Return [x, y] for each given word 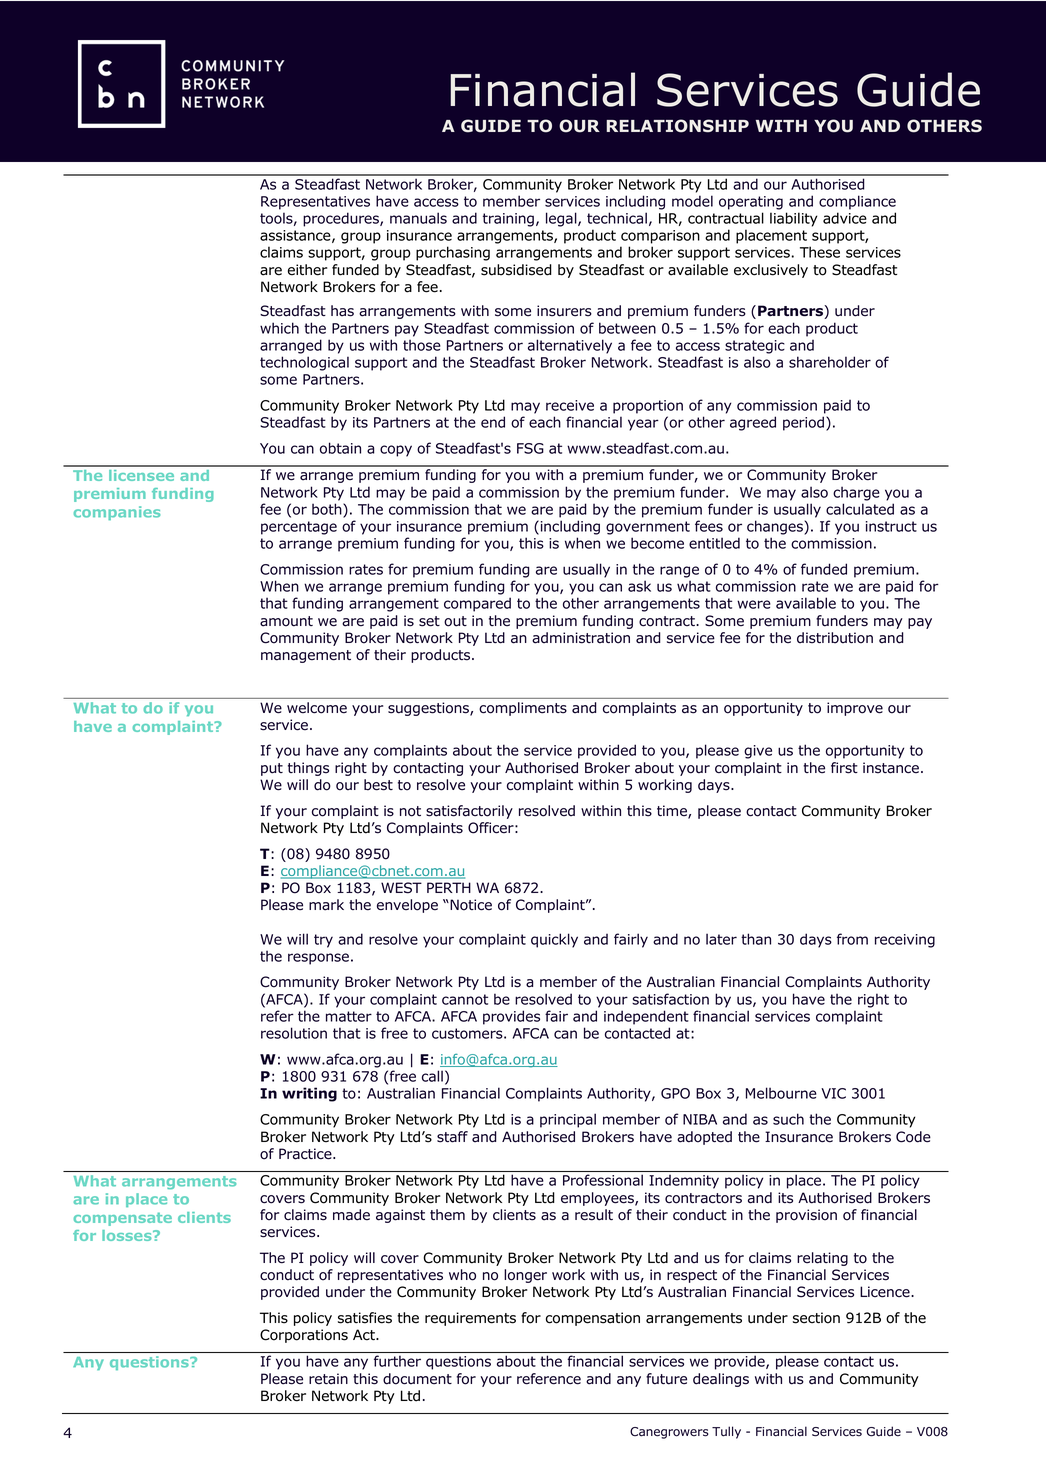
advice [845, 218]
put [272, 769]
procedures [342, 219]
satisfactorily [469, 812]
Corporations [304, 1336]
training [508, 220]
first [844, 768]
